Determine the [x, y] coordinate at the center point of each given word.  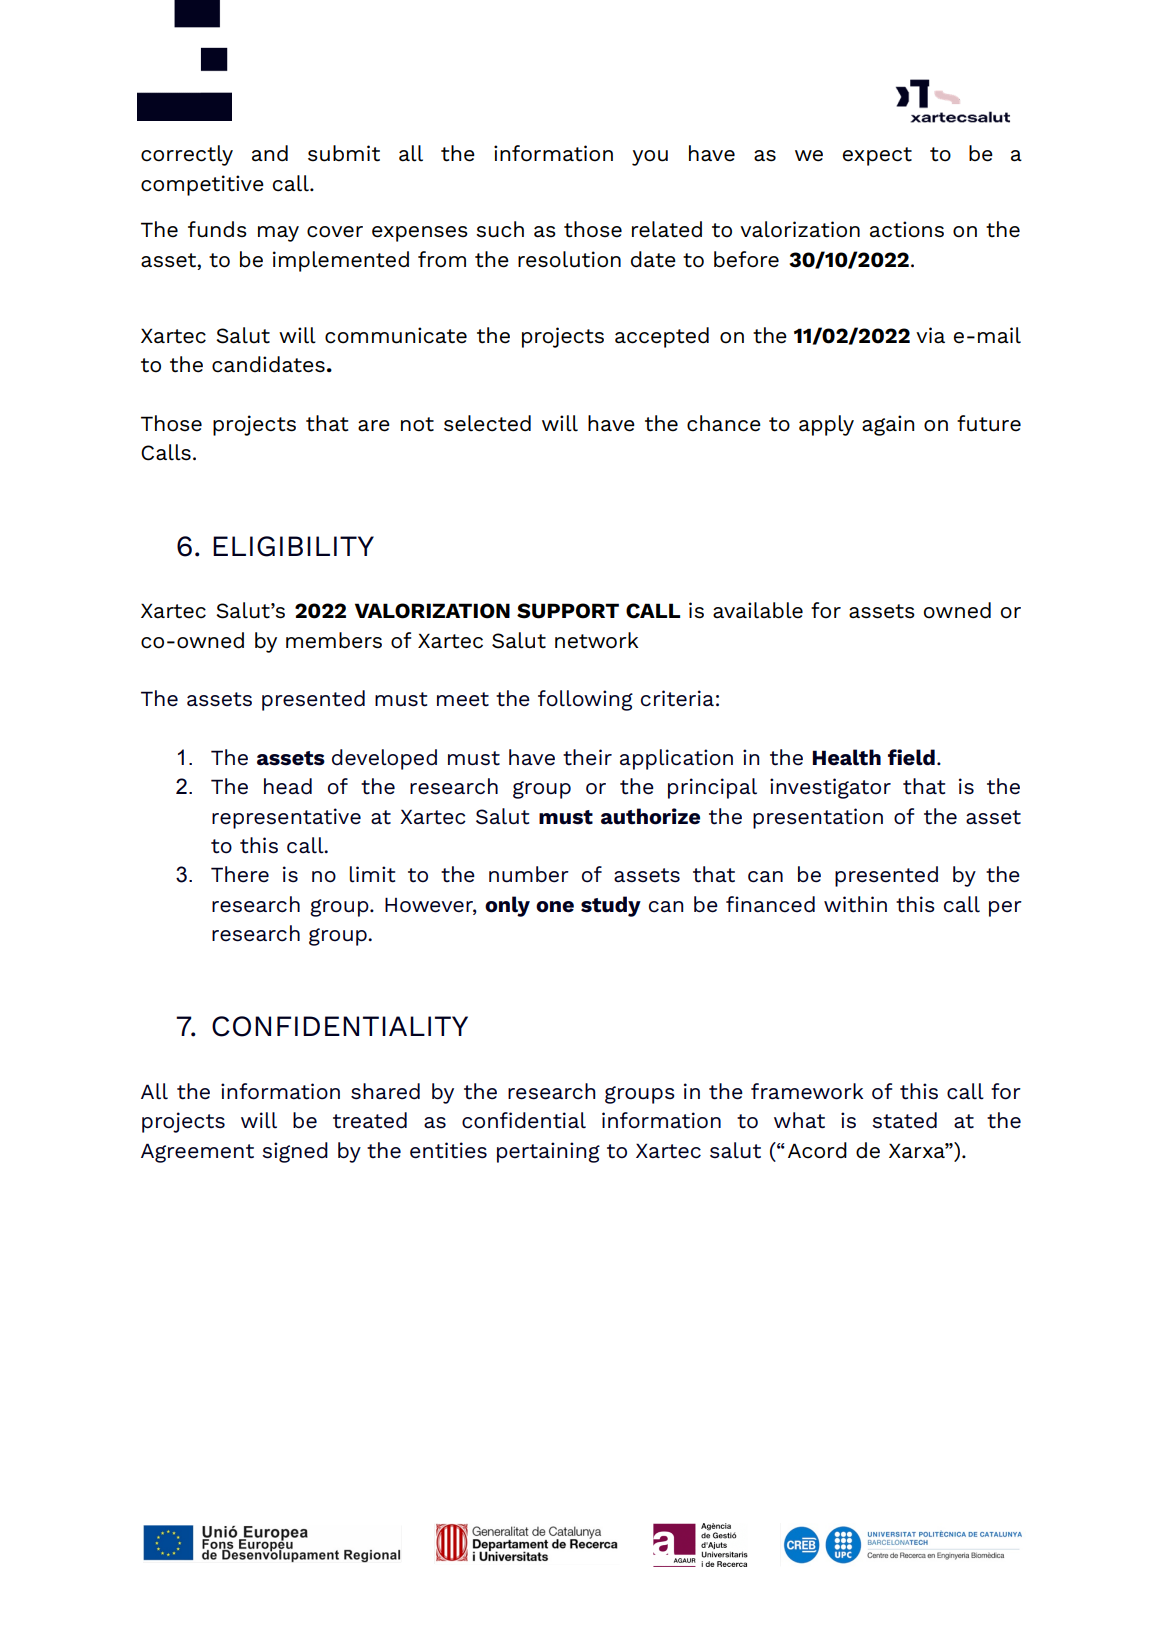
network [596, 640]
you [650, 158]
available [758, 610]
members [334, 640]
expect [877, 156]
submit [344, 153]
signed [295, 1152]
